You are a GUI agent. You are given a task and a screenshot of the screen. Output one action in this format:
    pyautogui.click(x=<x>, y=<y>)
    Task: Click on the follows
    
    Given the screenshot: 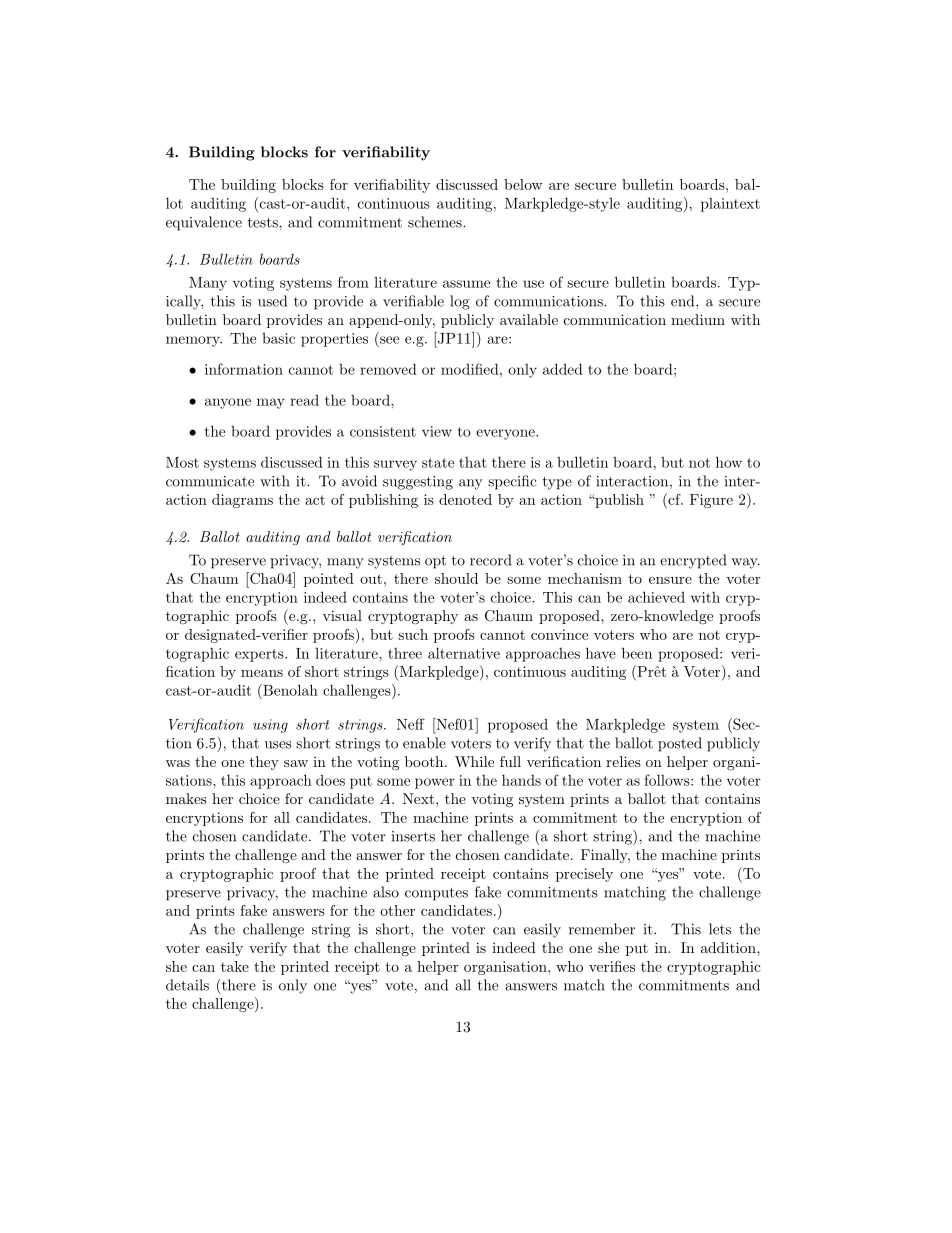 What is the action you would take?
    pyautogui.click(x=668, y=780)
